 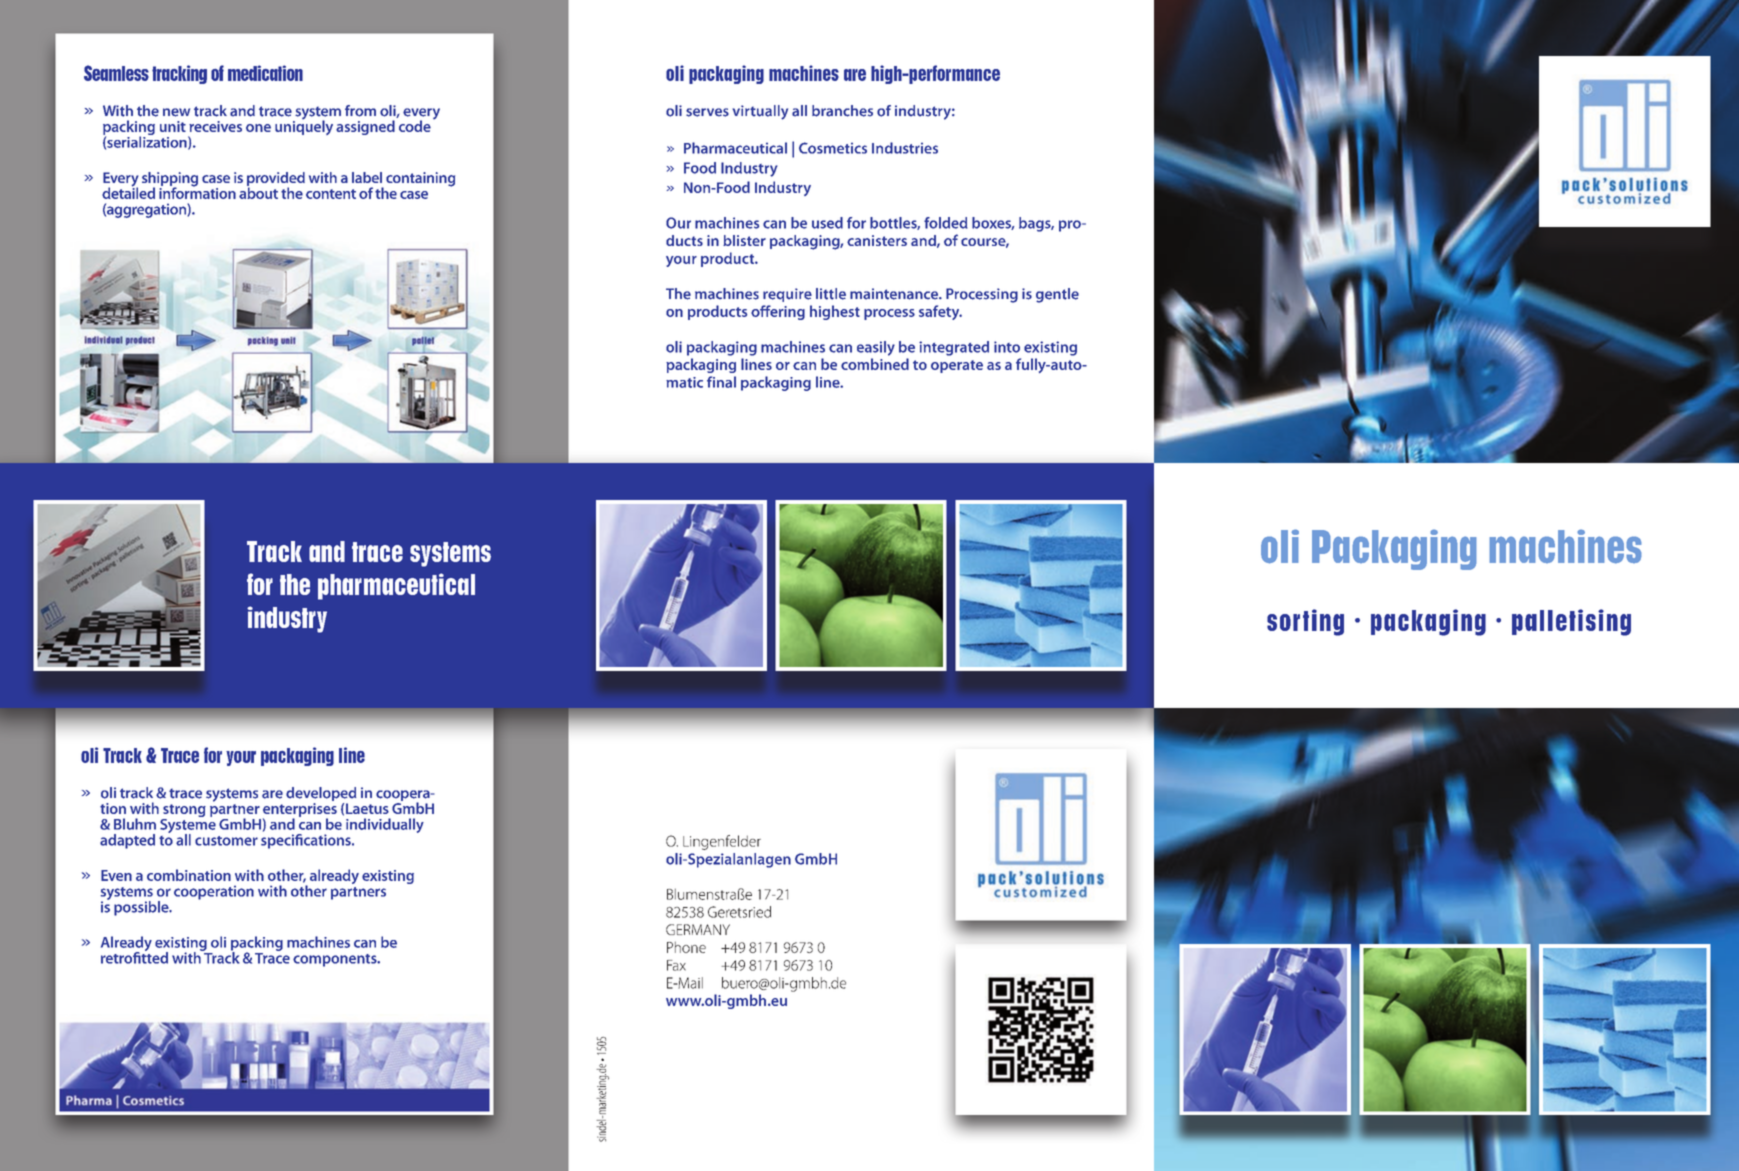 What do you see at coordinates (1305, 622) in the screenshot?
I see `sorting` at bounding box center [1305, 622].
